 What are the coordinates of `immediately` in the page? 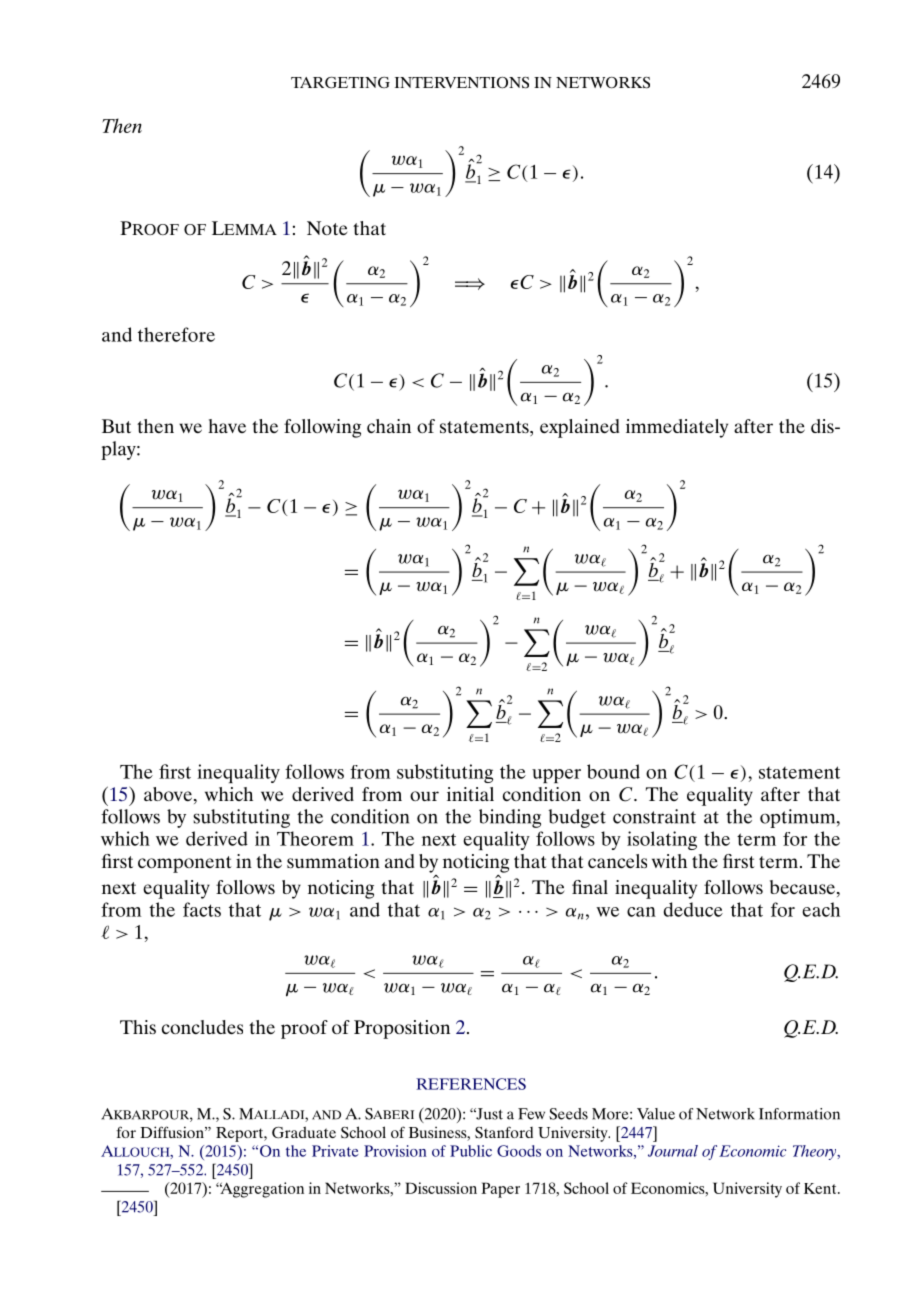 It's located at (677, 428).
